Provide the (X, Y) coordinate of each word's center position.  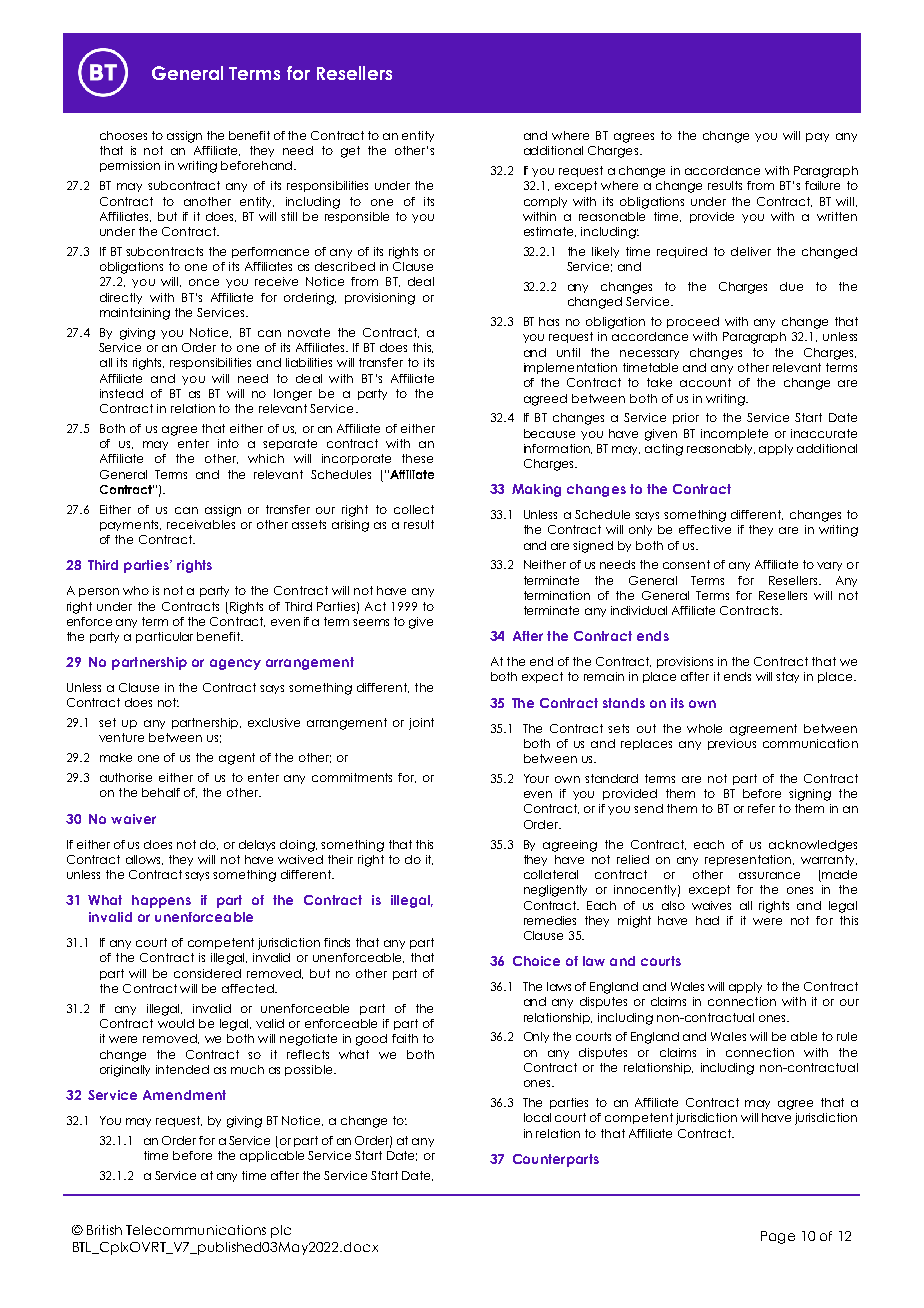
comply (545, 202)
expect (542, 677)
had (707, 920)
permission (130, 166)
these (417, 458)
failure (822, 185)
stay (787, 677)
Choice (536, 961)
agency (235, 664)
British (104, 1230)
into (228, 443)
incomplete (734, 434)
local (537, 1117)
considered (207, 973)
